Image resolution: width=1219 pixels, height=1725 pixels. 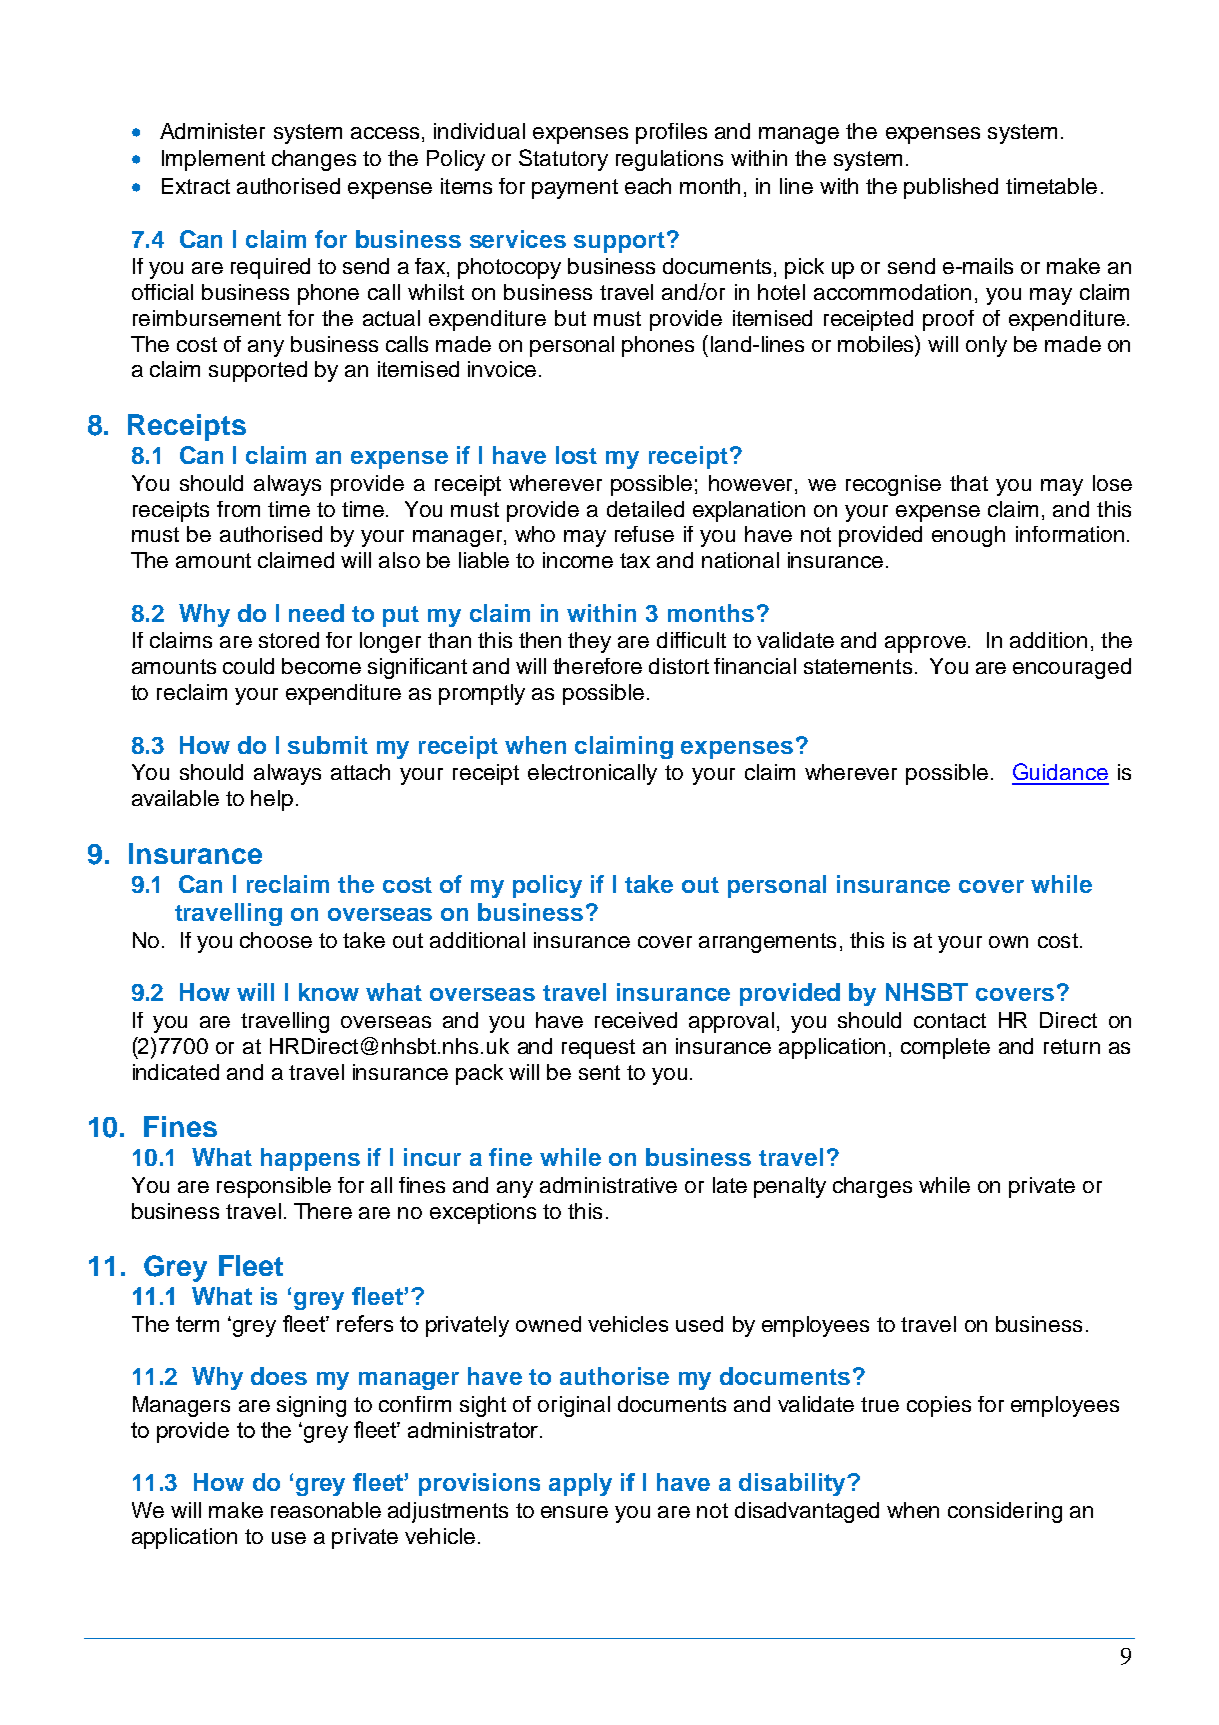 I want to click on could, so click(x=248, y=666).
